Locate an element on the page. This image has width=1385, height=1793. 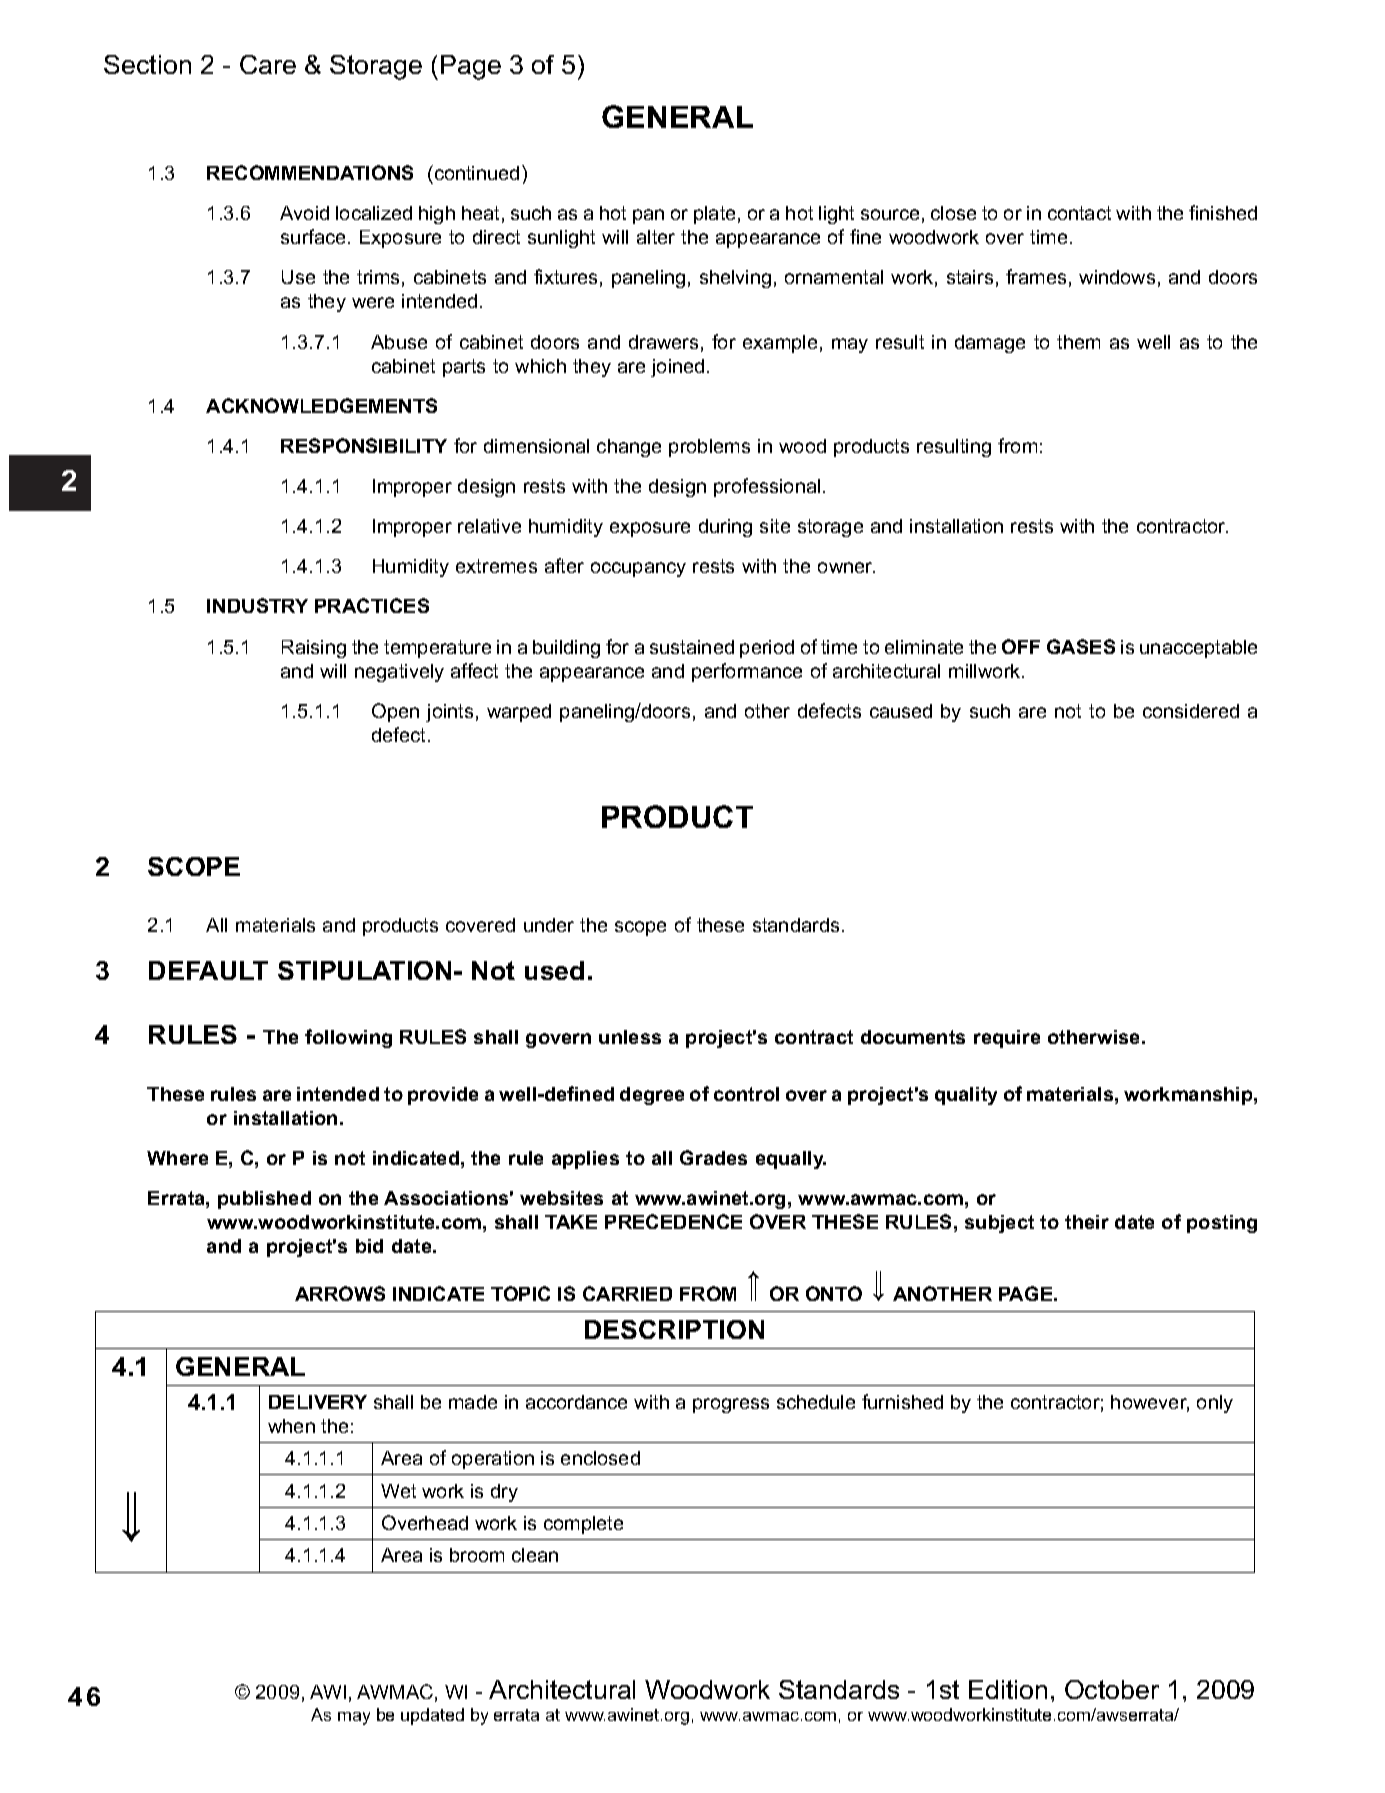
contact is located at coordinates (1079, 213).
